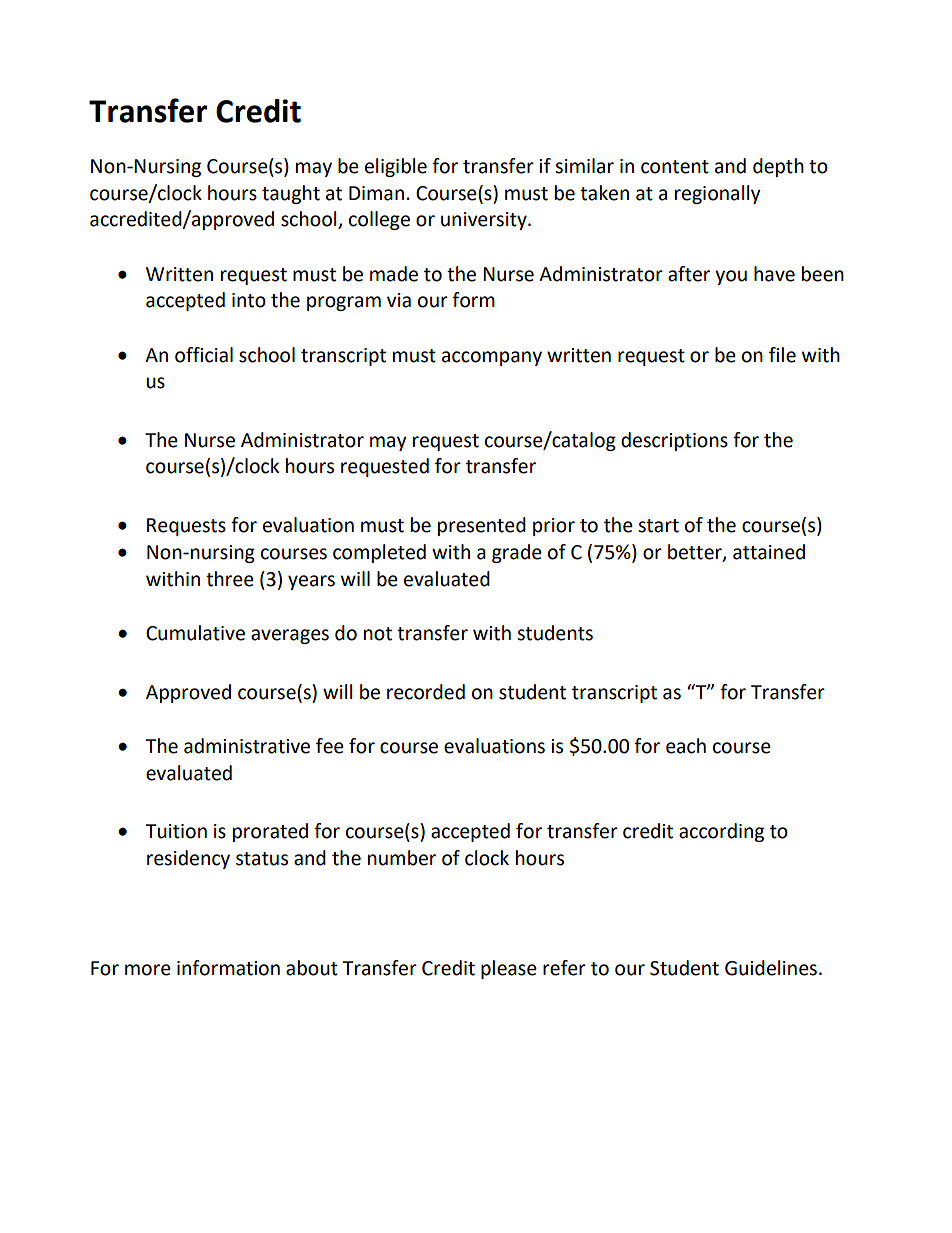 The width and height of the screenshot is (952, 1233). I want to click on please, so click(509, 969).
